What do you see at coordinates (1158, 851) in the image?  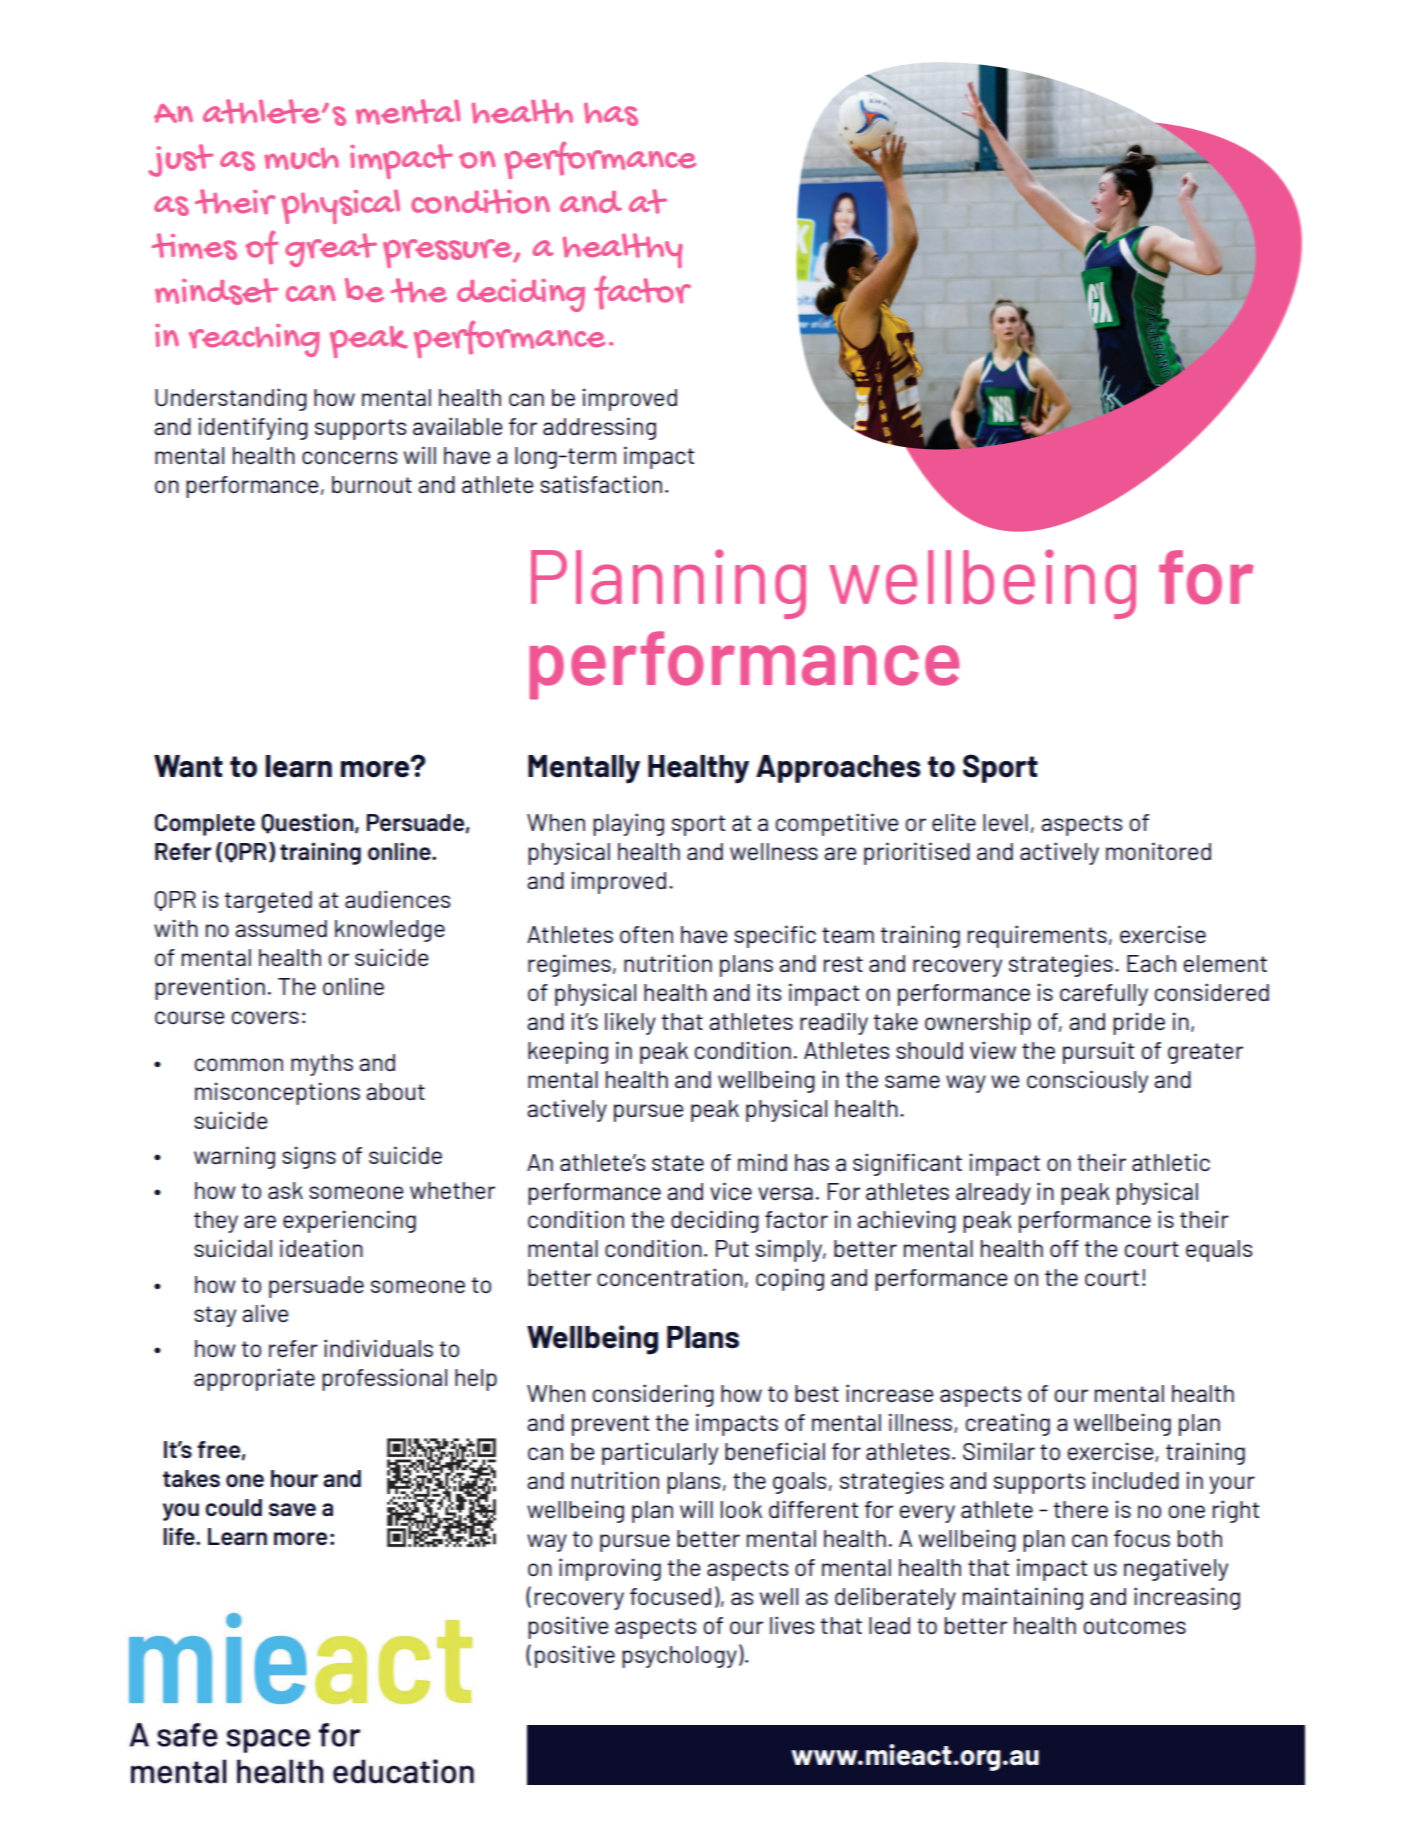 I see `monitored` at bounding box center [1158, 851].
